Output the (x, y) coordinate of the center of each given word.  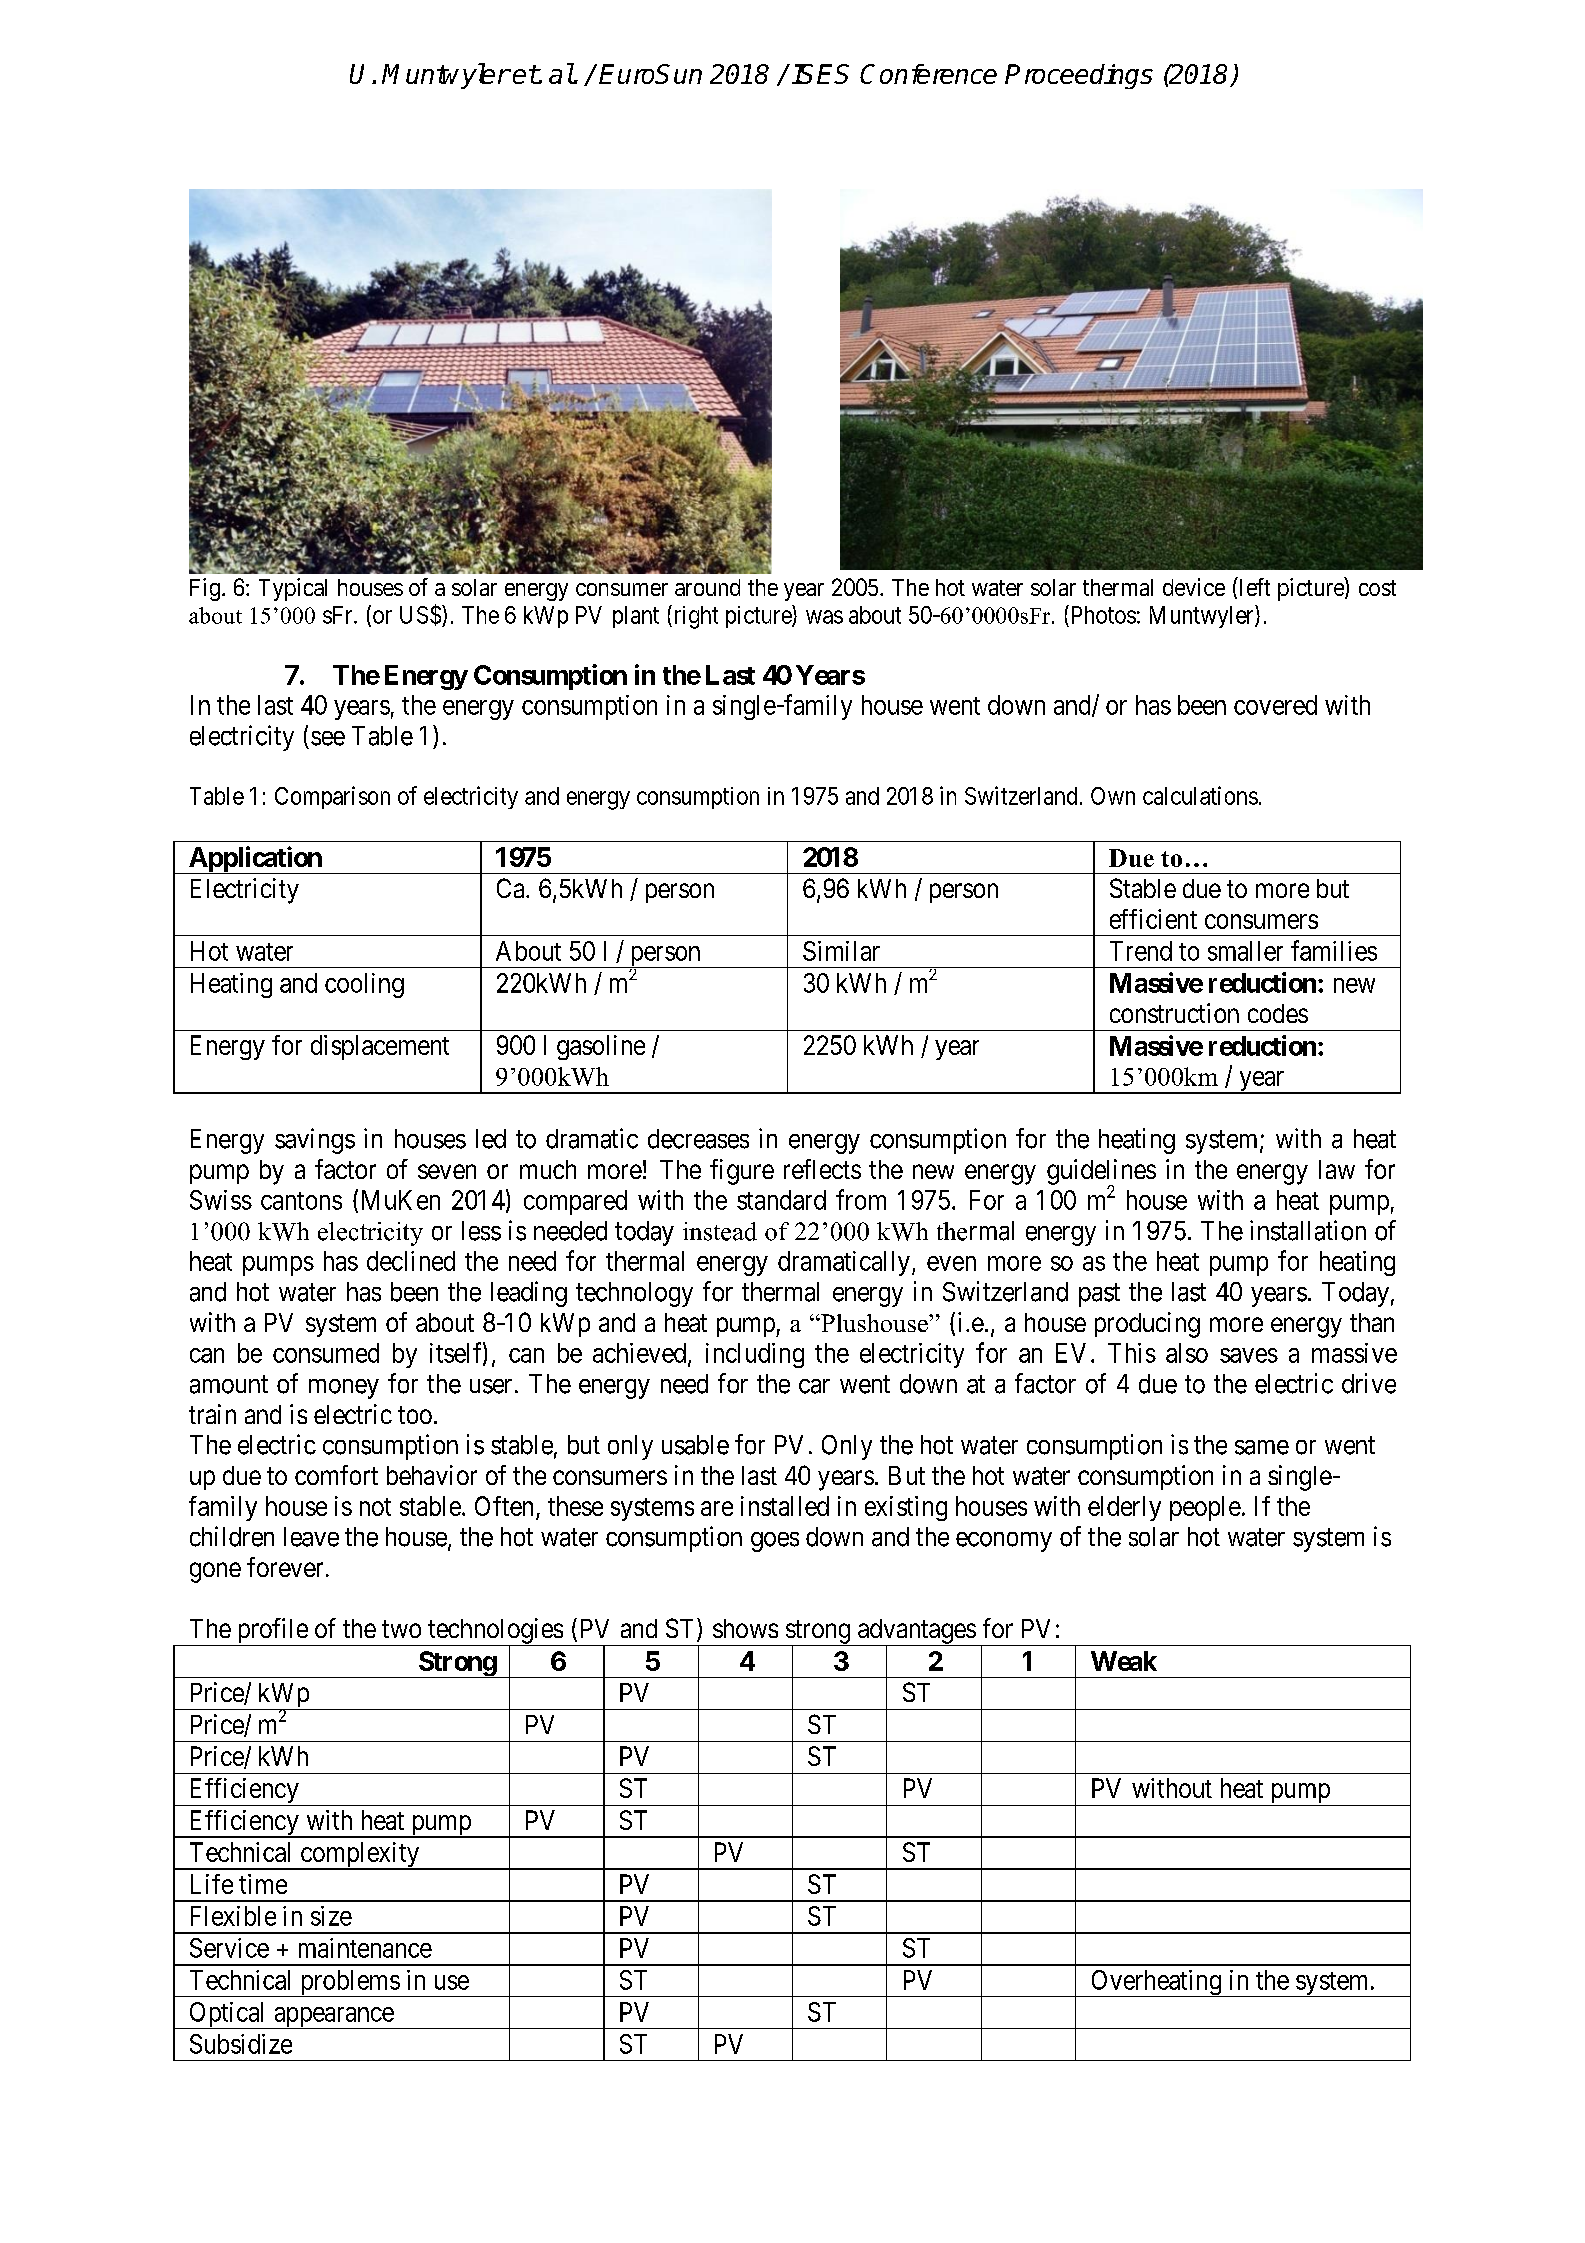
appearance (333, 2018)
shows (745, 1628)
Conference (928, 74)
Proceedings (1079, 76)
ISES (820, 74)
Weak (1124, 1661)
